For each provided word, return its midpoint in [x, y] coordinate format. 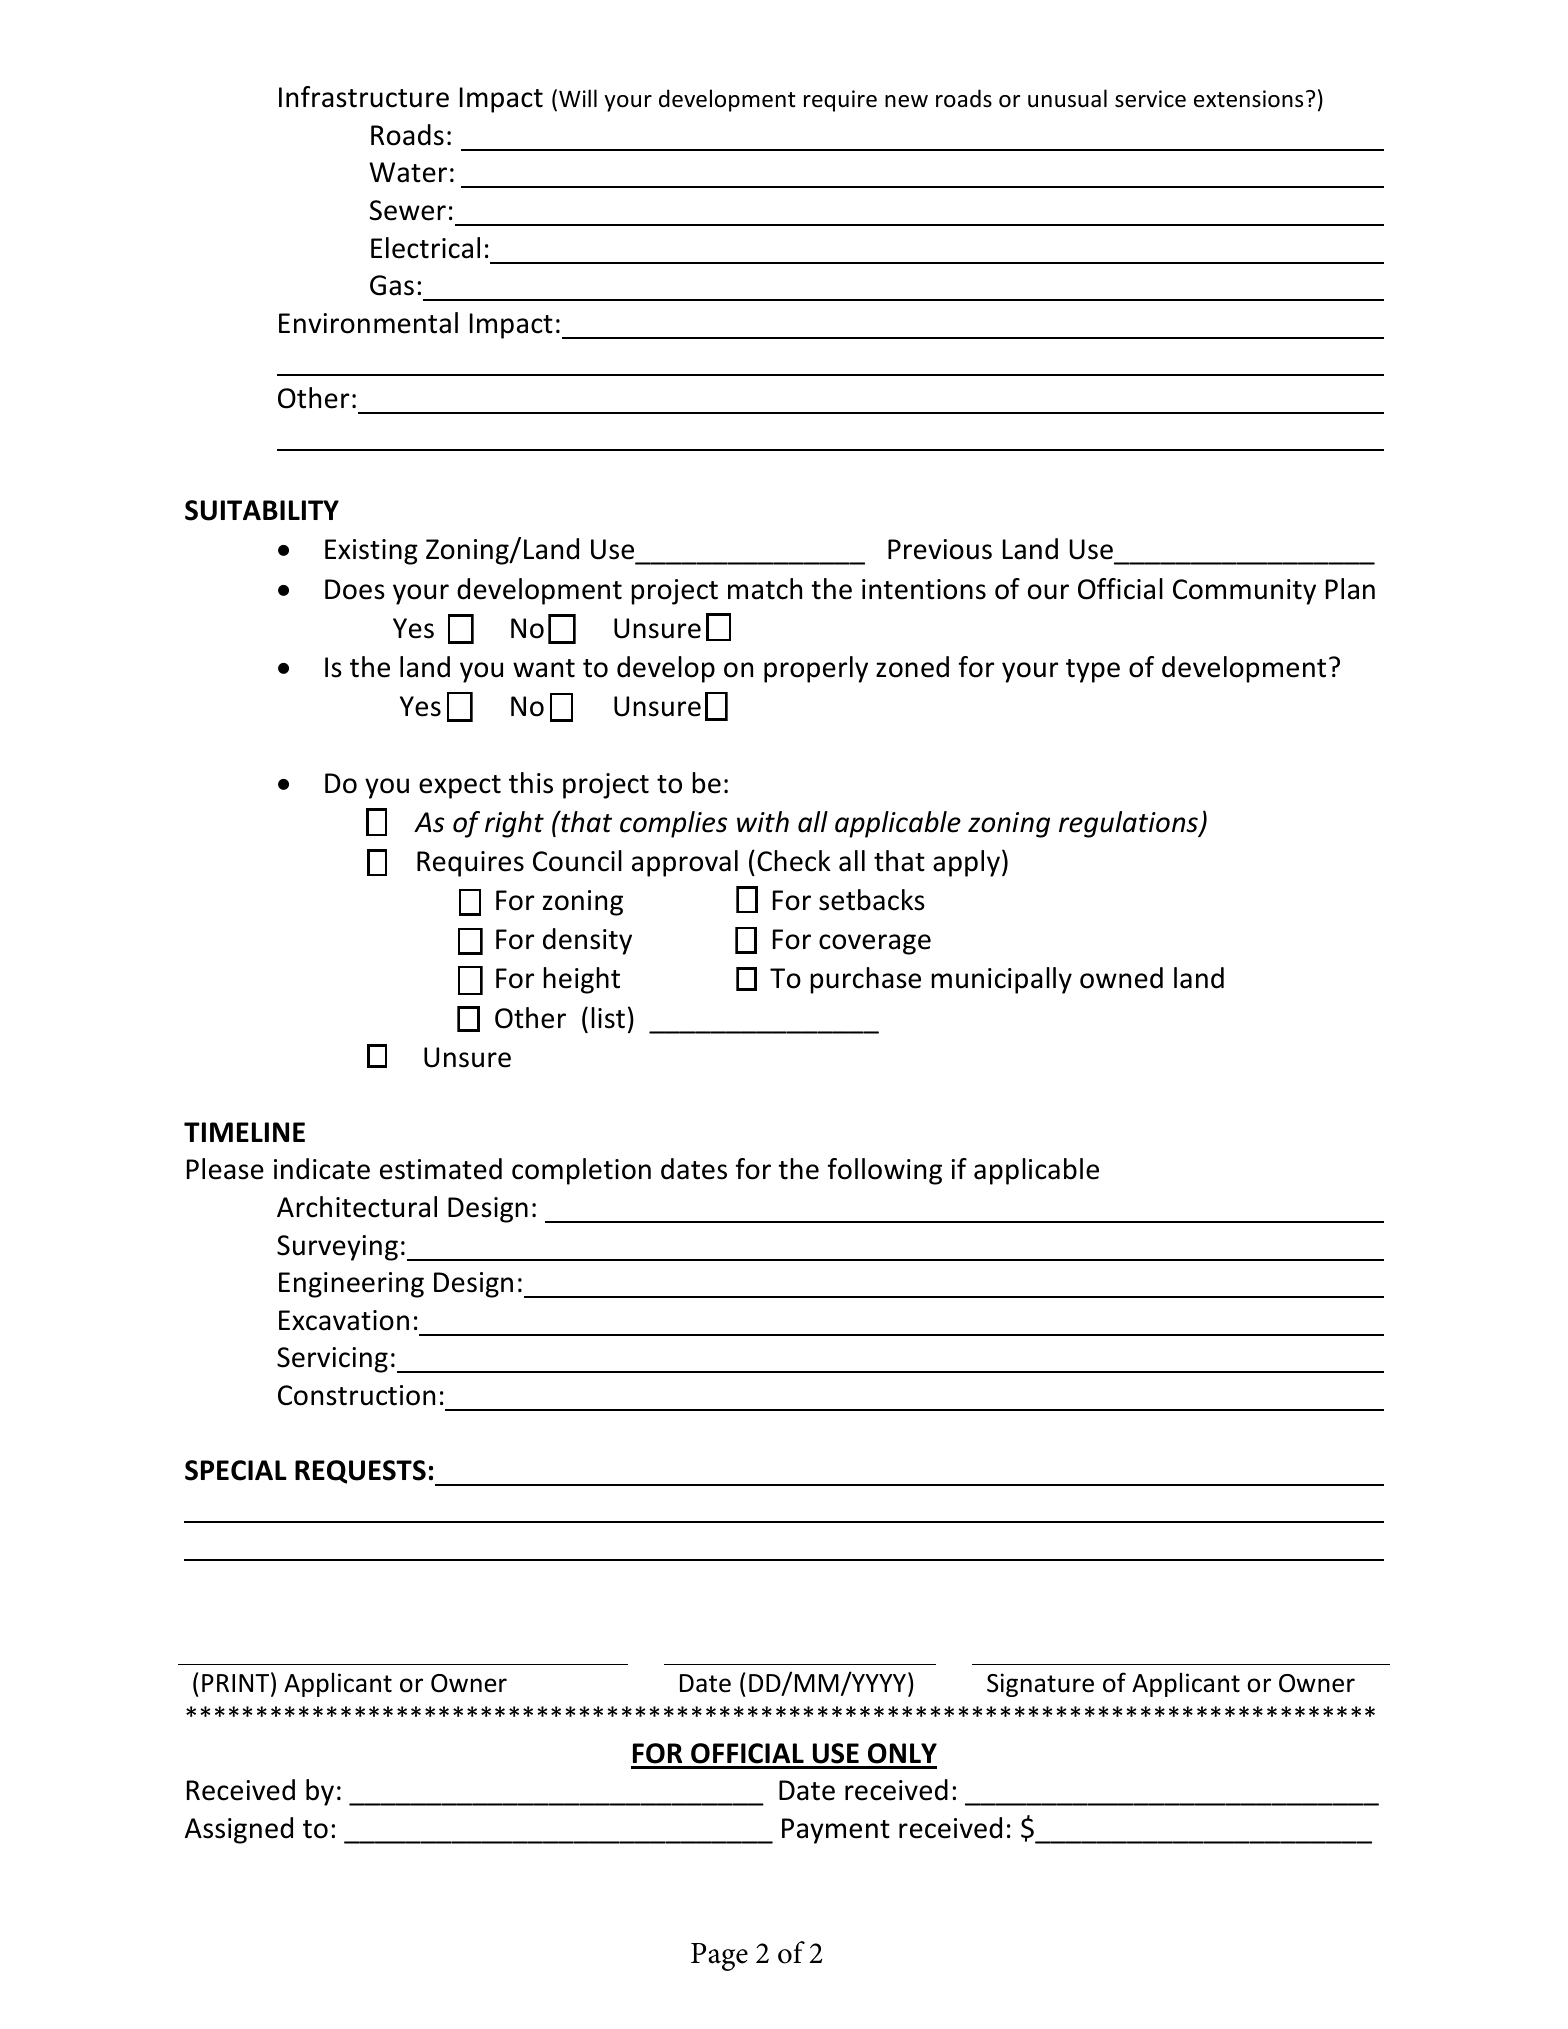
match [765, 589]
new [906, 101]
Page [719, 1957]
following [885, 1171]
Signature [1040, 1685]
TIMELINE [244, 1132]
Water [408, 172]
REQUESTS [360, 1472]
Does [355, 589]
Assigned [239, 1830]
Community [1244, 592]
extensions [1248, 99]
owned [1121, 978]
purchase [865, 980]
